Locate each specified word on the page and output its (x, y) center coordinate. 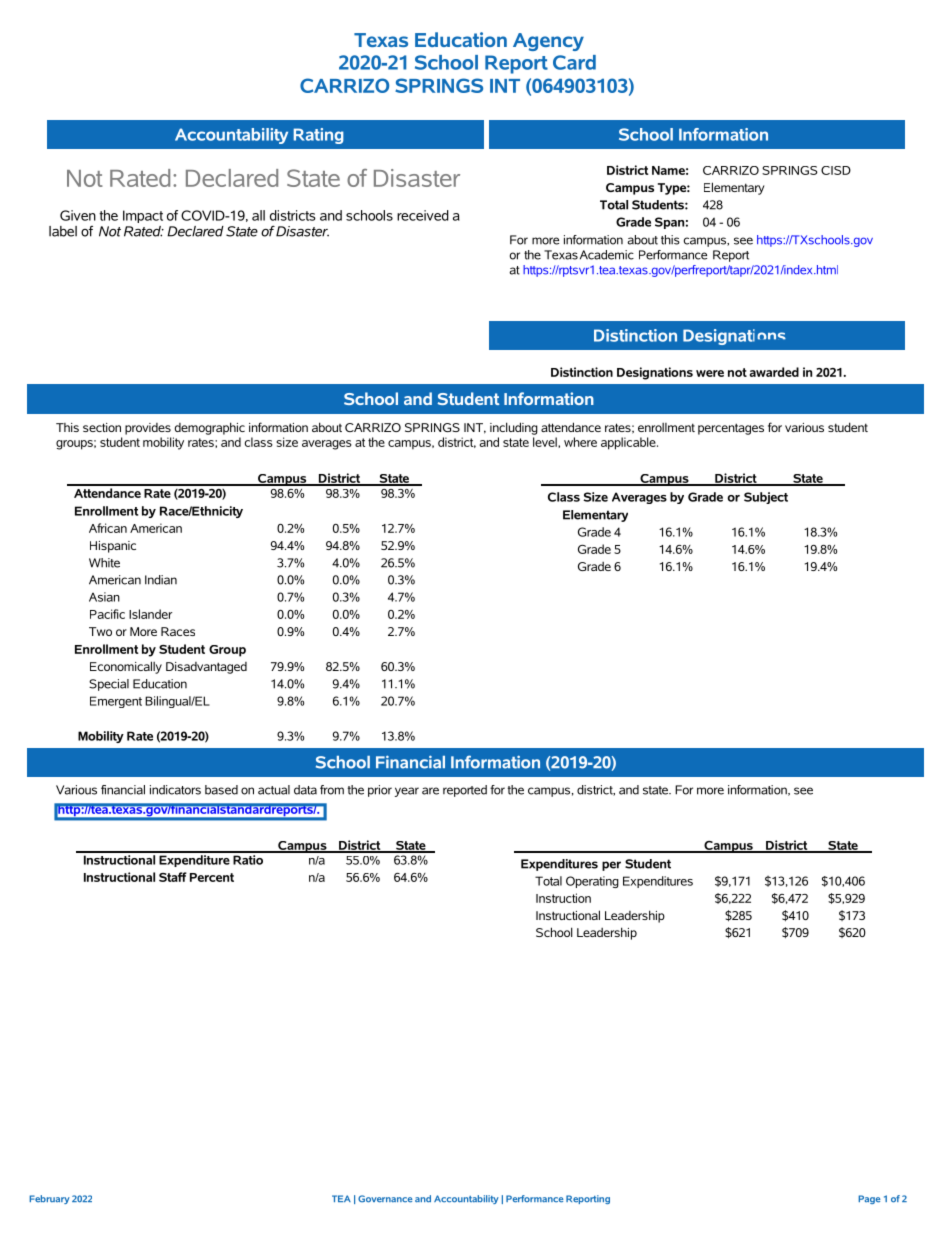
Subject (766, 498)
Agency (548, 42)
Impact (143, 216)
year (407, 792)
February (49, 1199)
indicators (175, 790)
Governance (385, 1199)
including (514, 428)
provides (148, 429)
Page (869, 1199)
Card (574, 62)
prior (380, 791)
